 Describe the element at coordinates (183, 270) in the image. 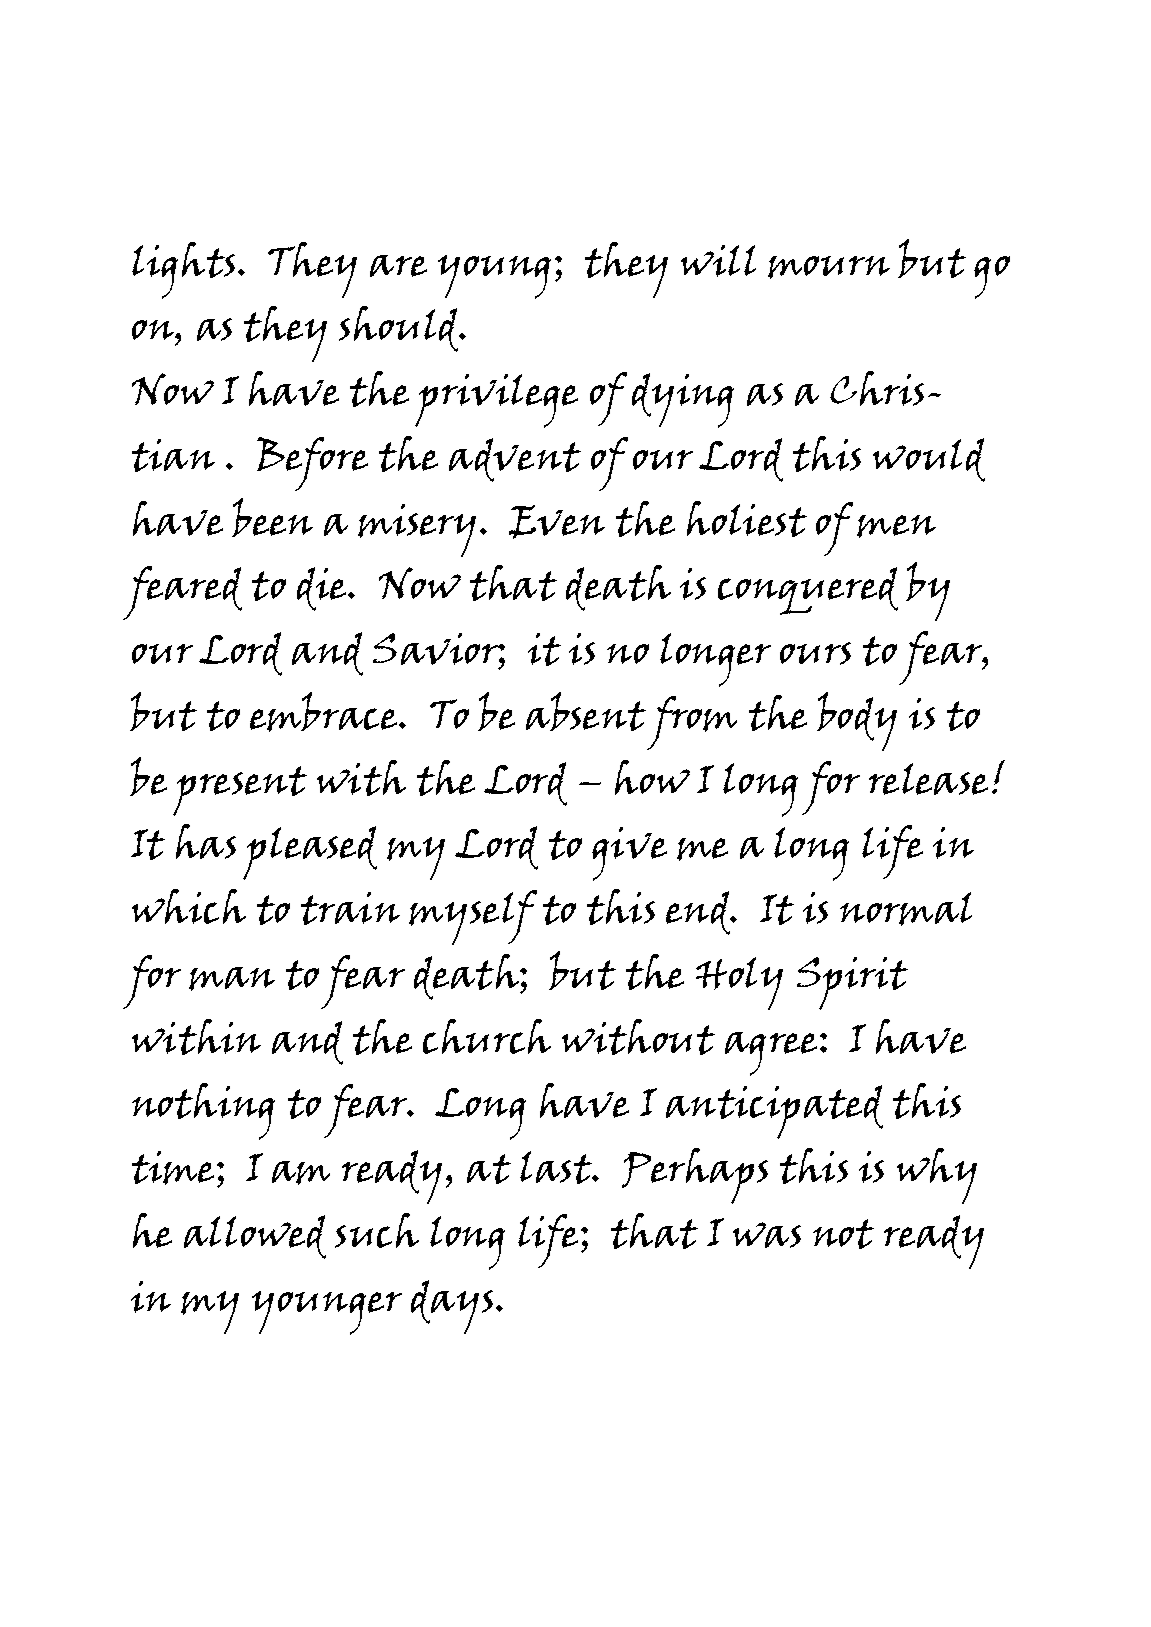

I see `lights` at that location.
